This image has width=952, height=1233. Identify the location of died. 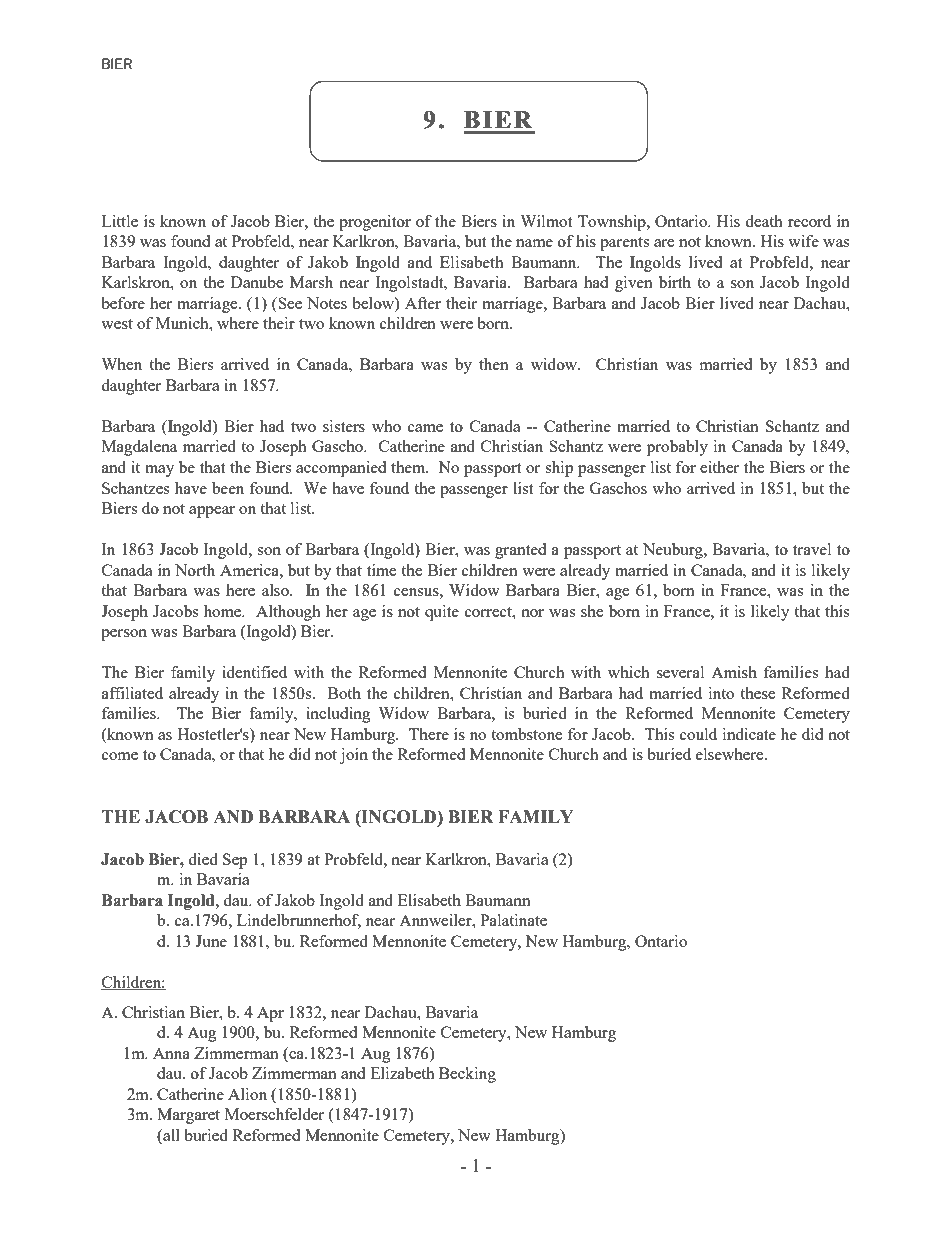
(203, 859).
